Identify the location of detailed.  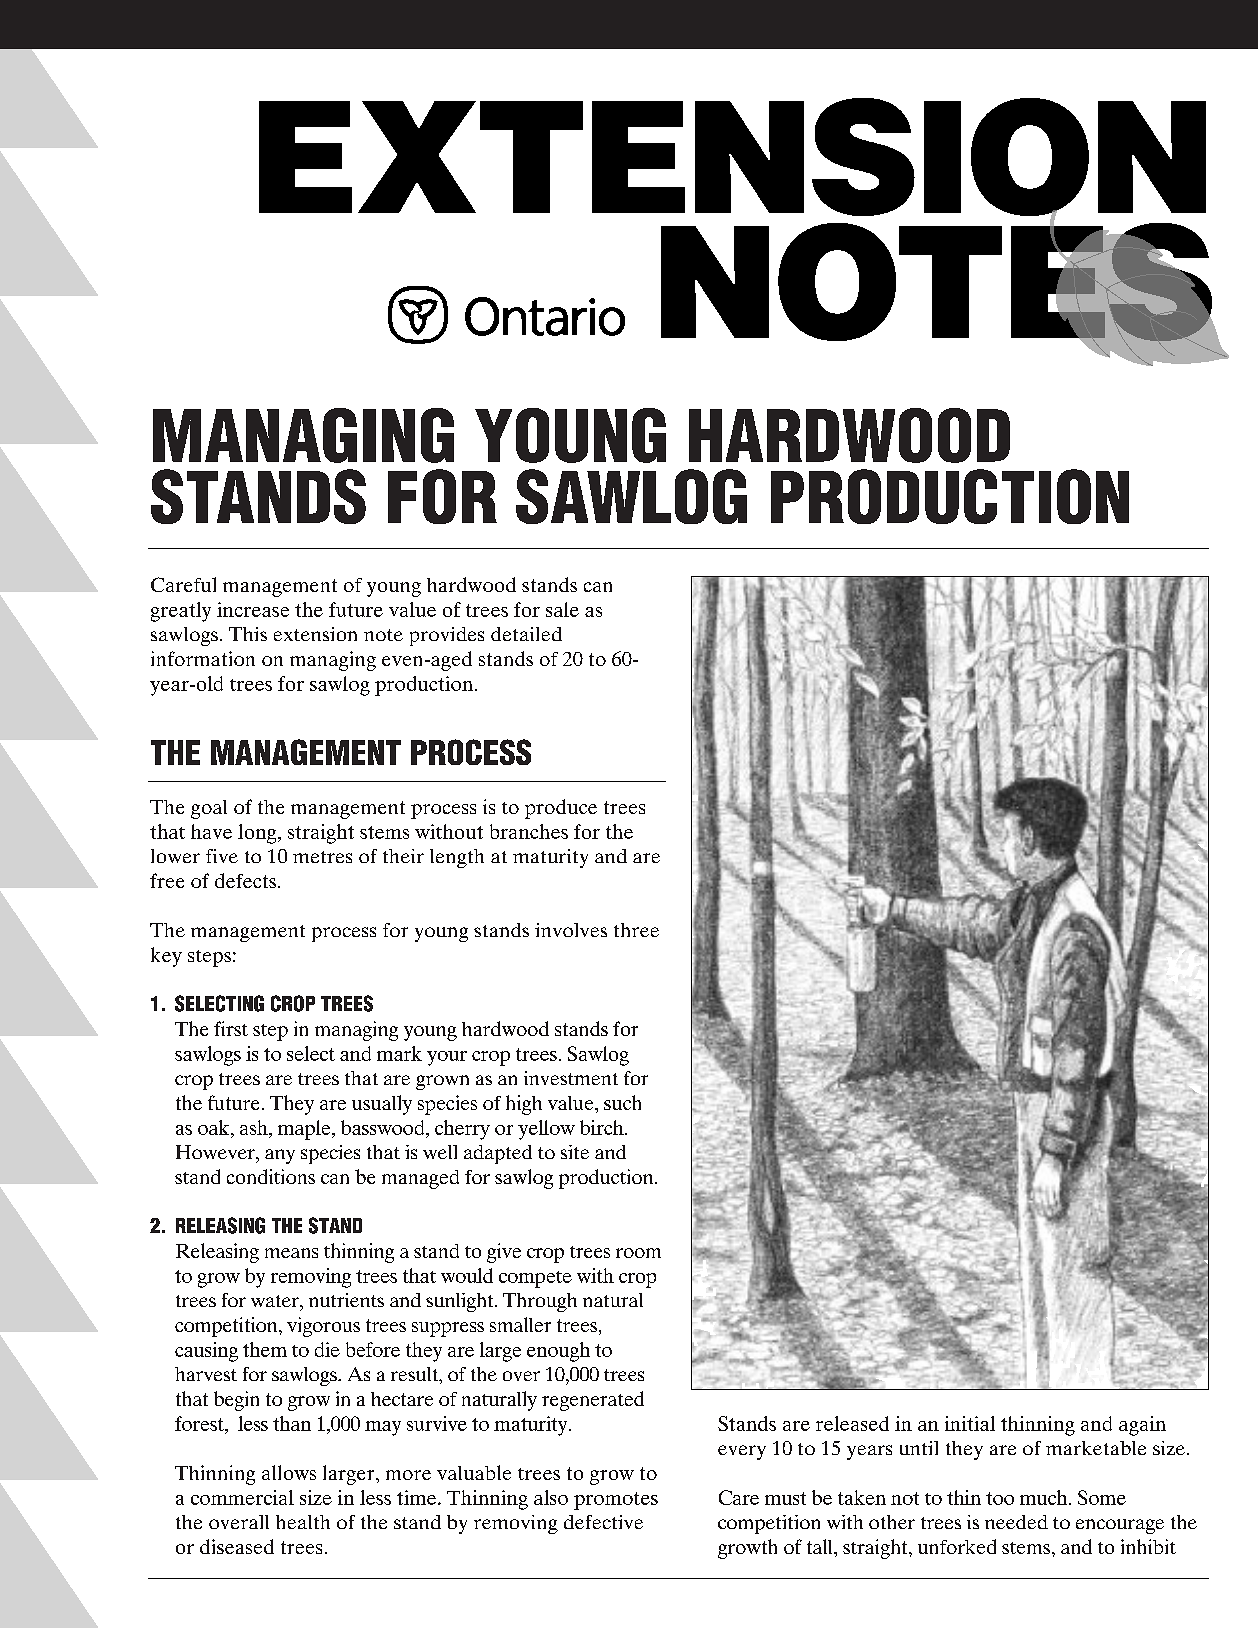
(526, 634).
